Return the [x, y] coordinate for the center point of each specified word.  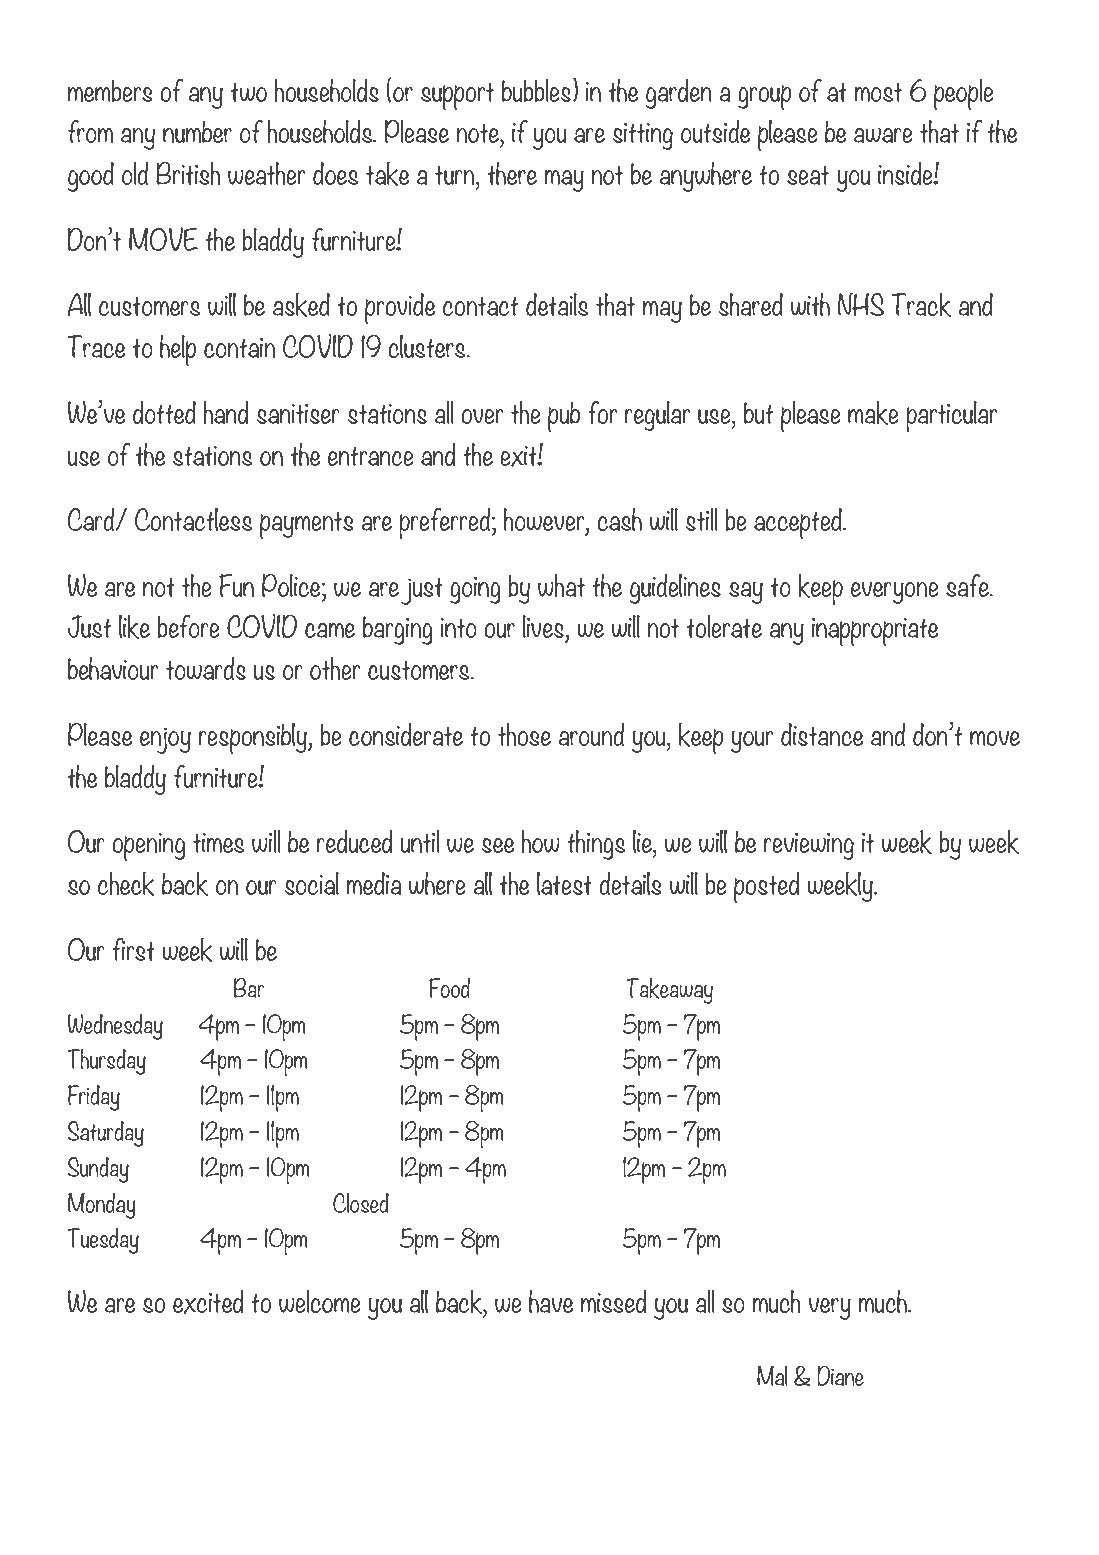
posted [767, 887]
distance [822, 734]
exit [519, 456]
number [197, 131]
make [873, 413]
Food [449, 988]
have [551, 1301]
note [478, 133]
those [524, 734]
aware [883, 135]
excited [208, 1302]
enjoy [165, 740]
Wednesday [115, 1027]
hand [226, 412]
